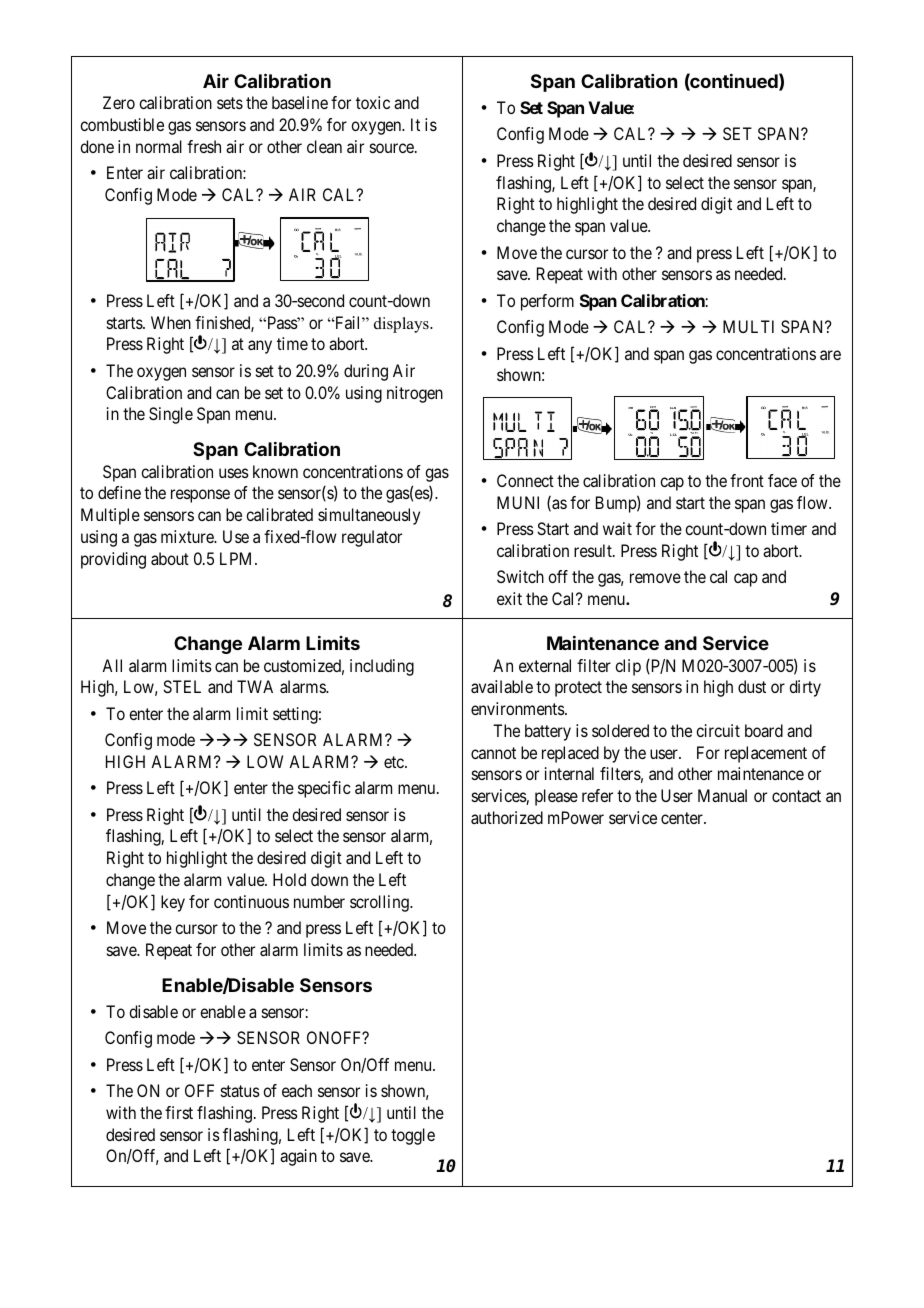  What do you see at coordinates (179, 1112) in the screenshot?
I see `first` at bounding box center [179, 1112].
